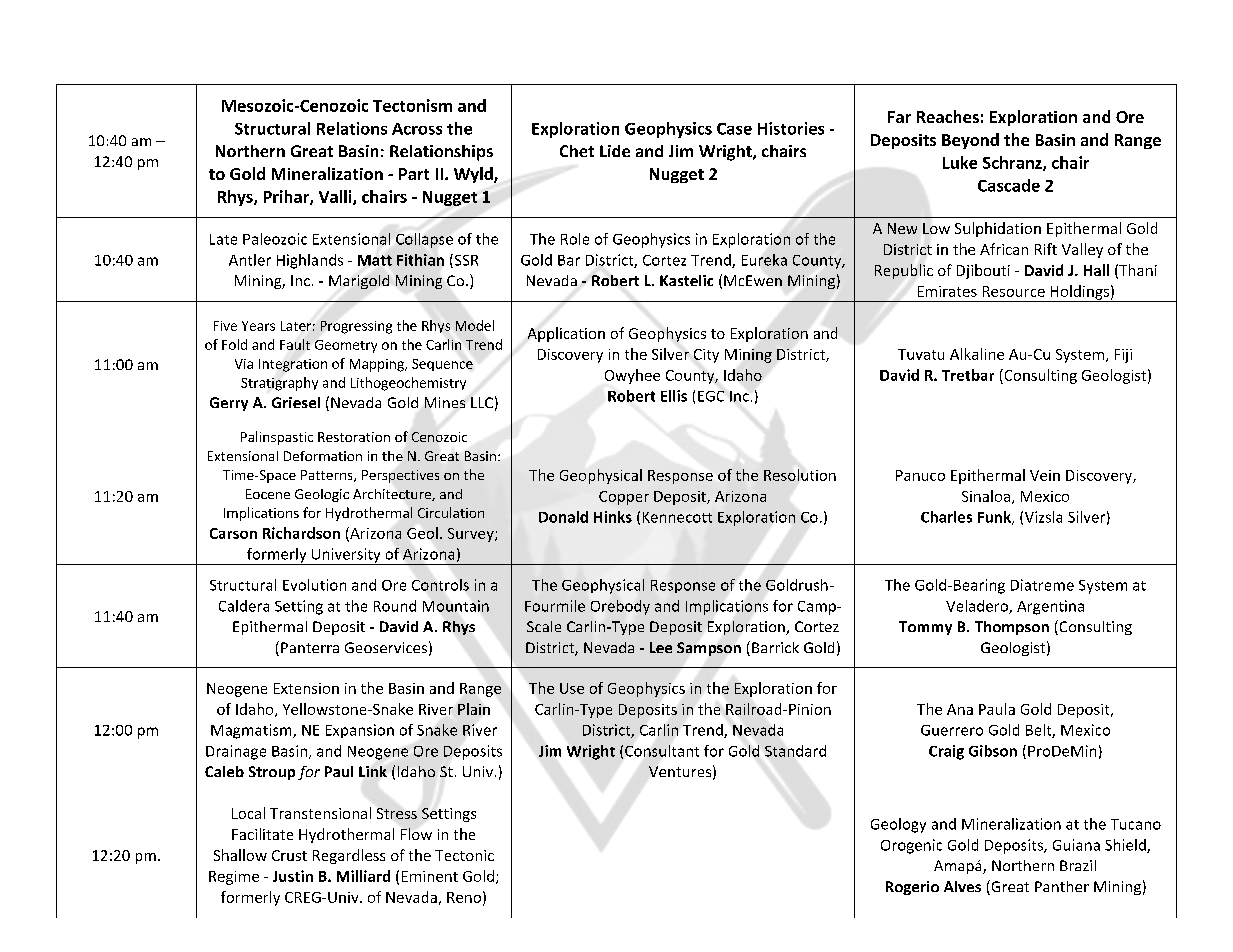  Describe the element at coordinates (417, 129) in the image. I see `Across` at that location.
